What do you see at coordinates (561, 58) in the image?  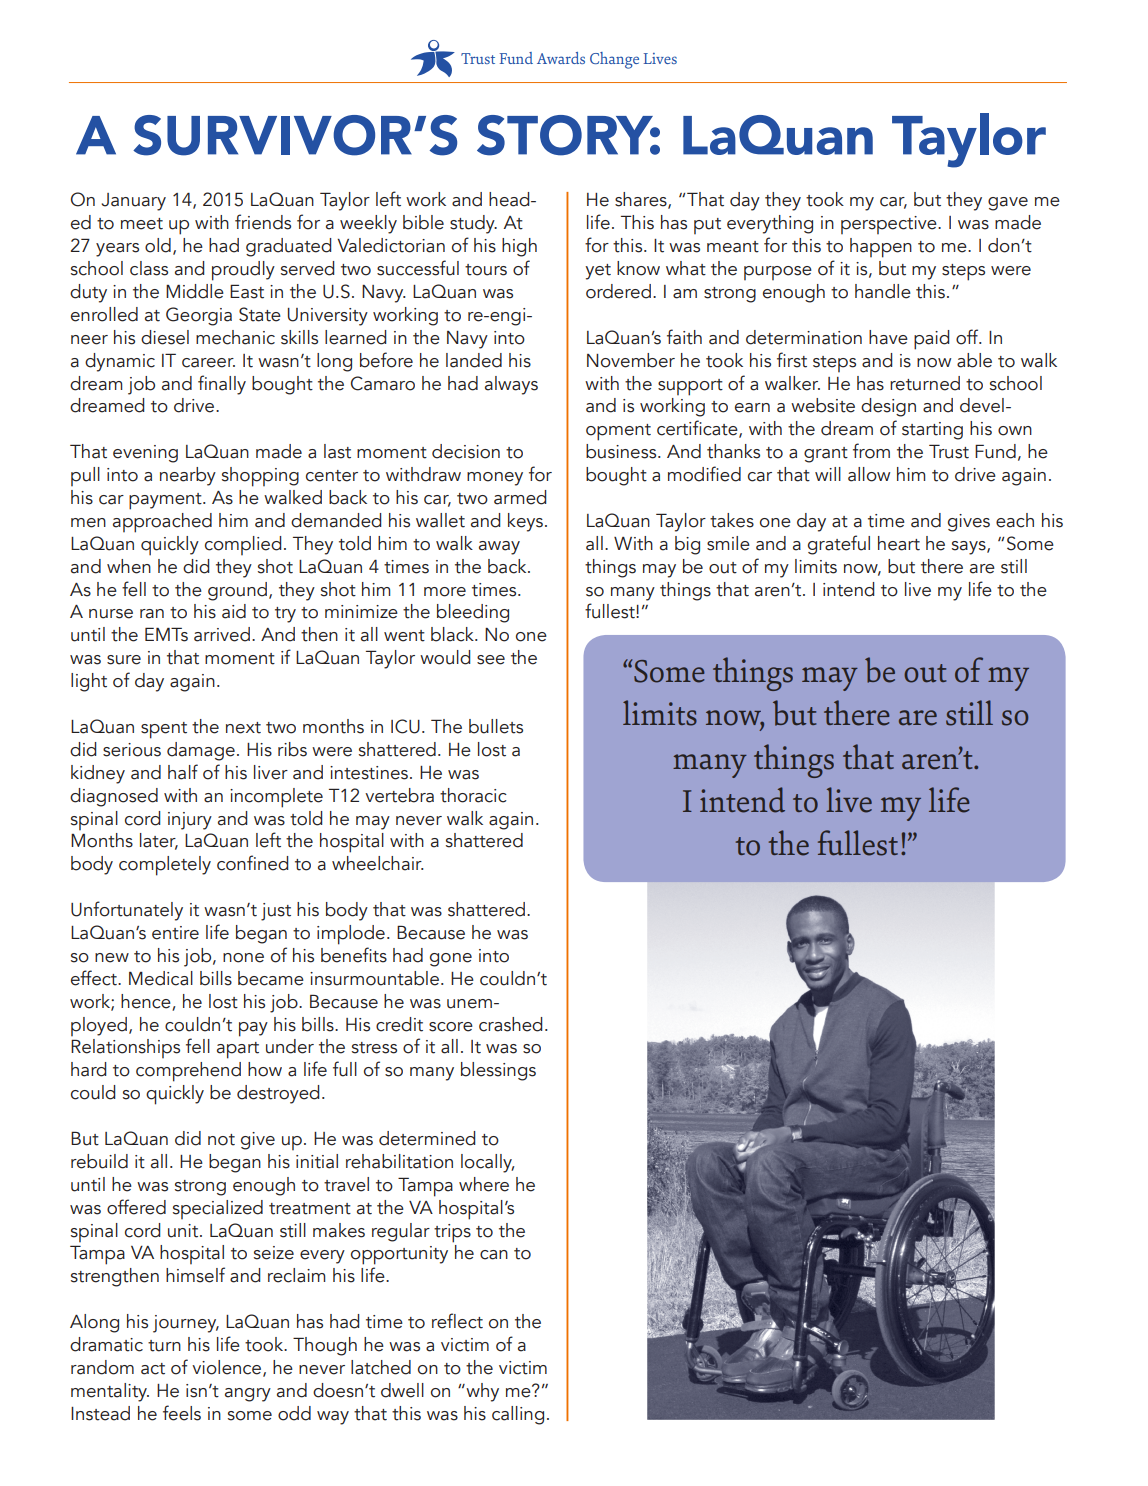 I see `Awards` at bounding box center [561, 58].
